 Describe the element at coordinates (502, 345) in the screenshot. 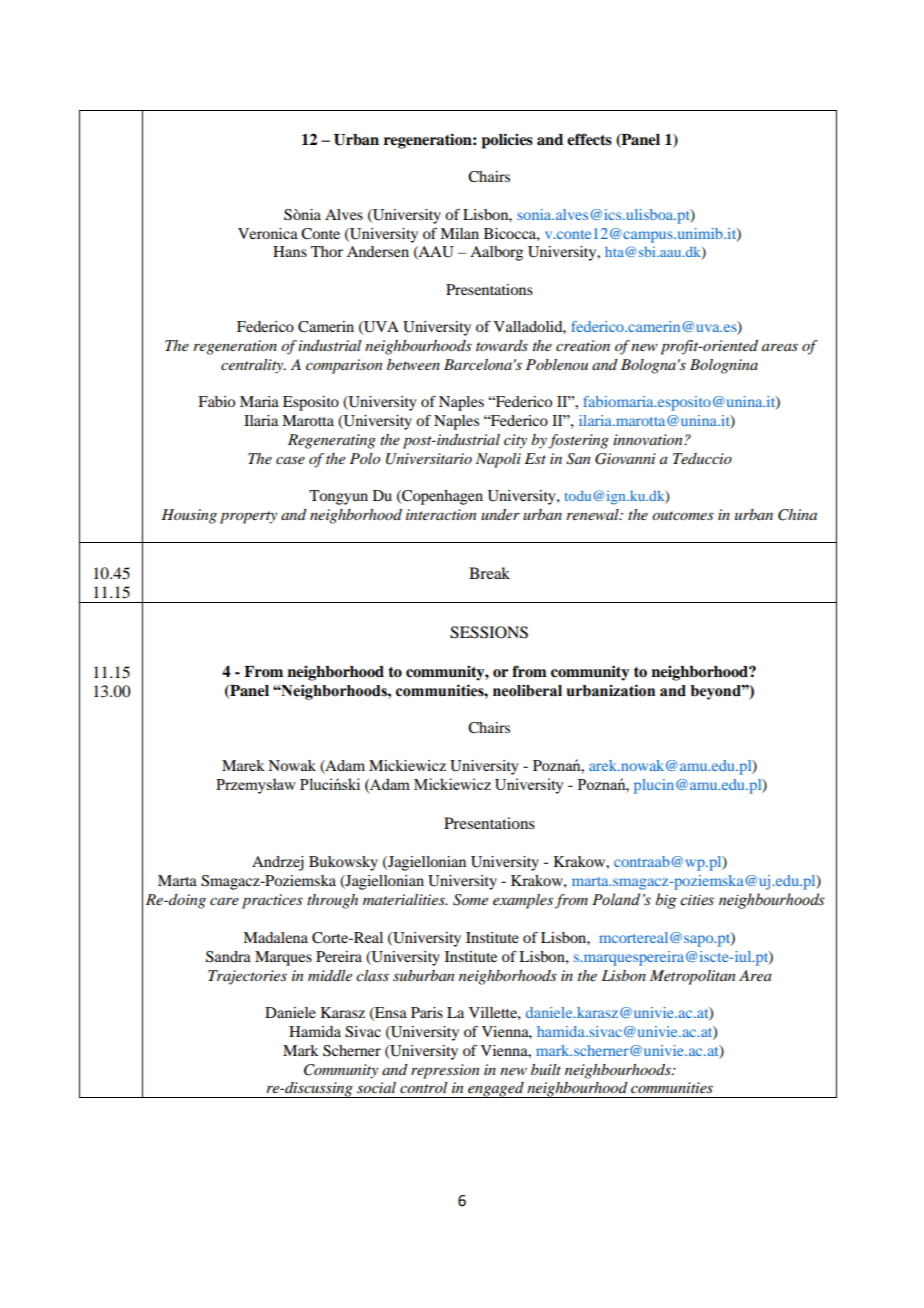

I see `towards` at that location.
